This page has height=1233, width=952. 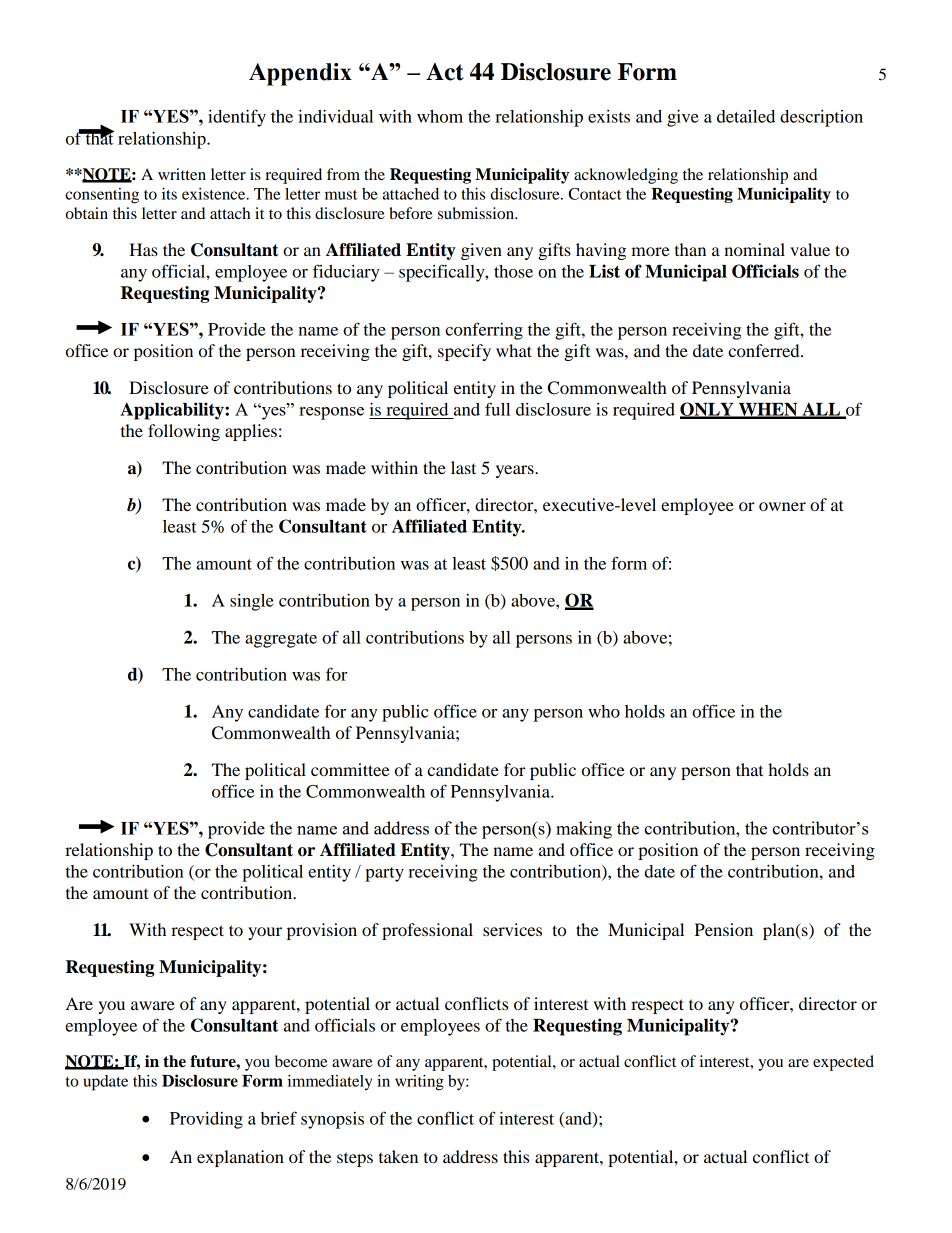 I want to click on Providing, so click(x=206, y=1120).
